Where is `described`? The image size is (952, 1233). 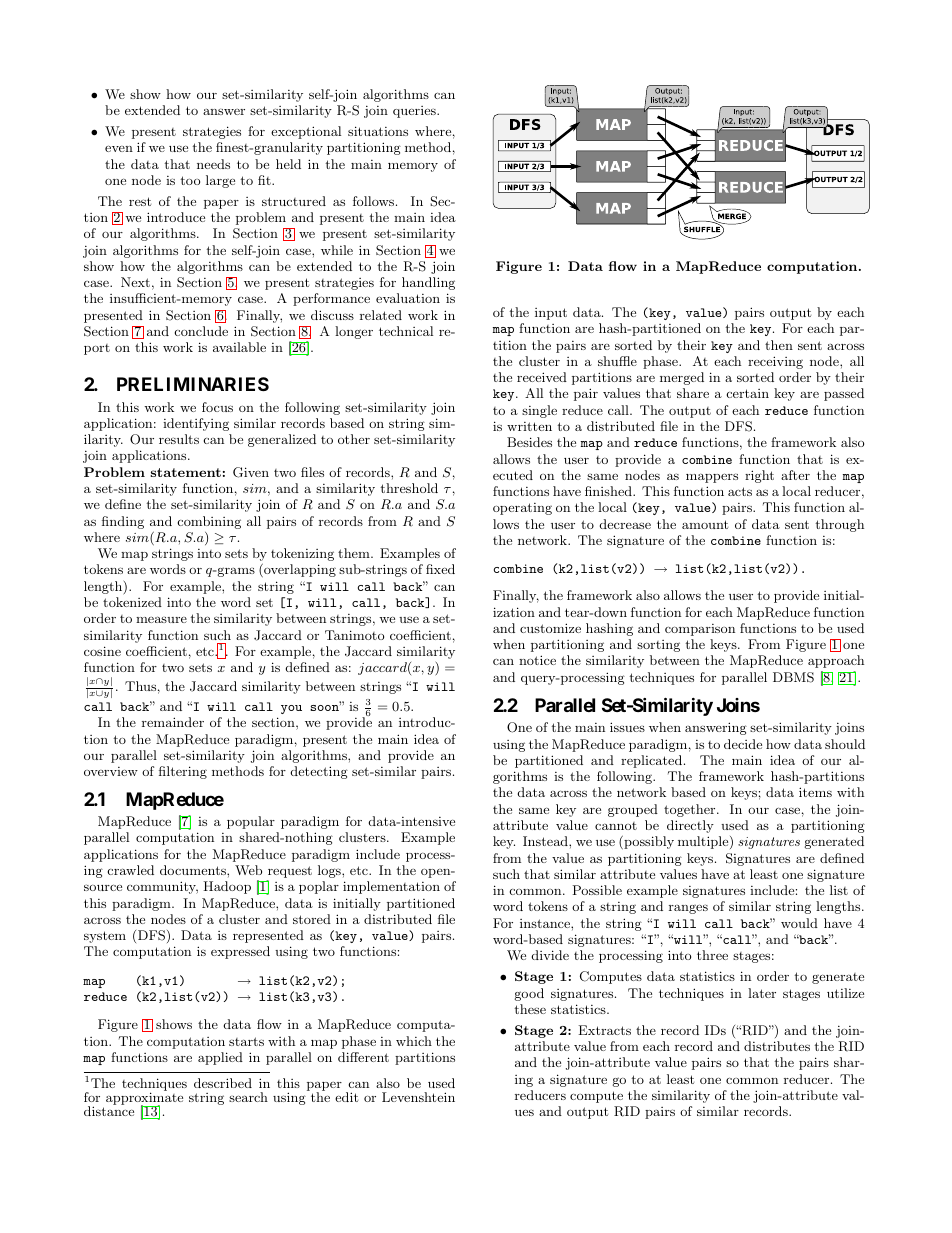
described is located at coordinates (223, 1083).
